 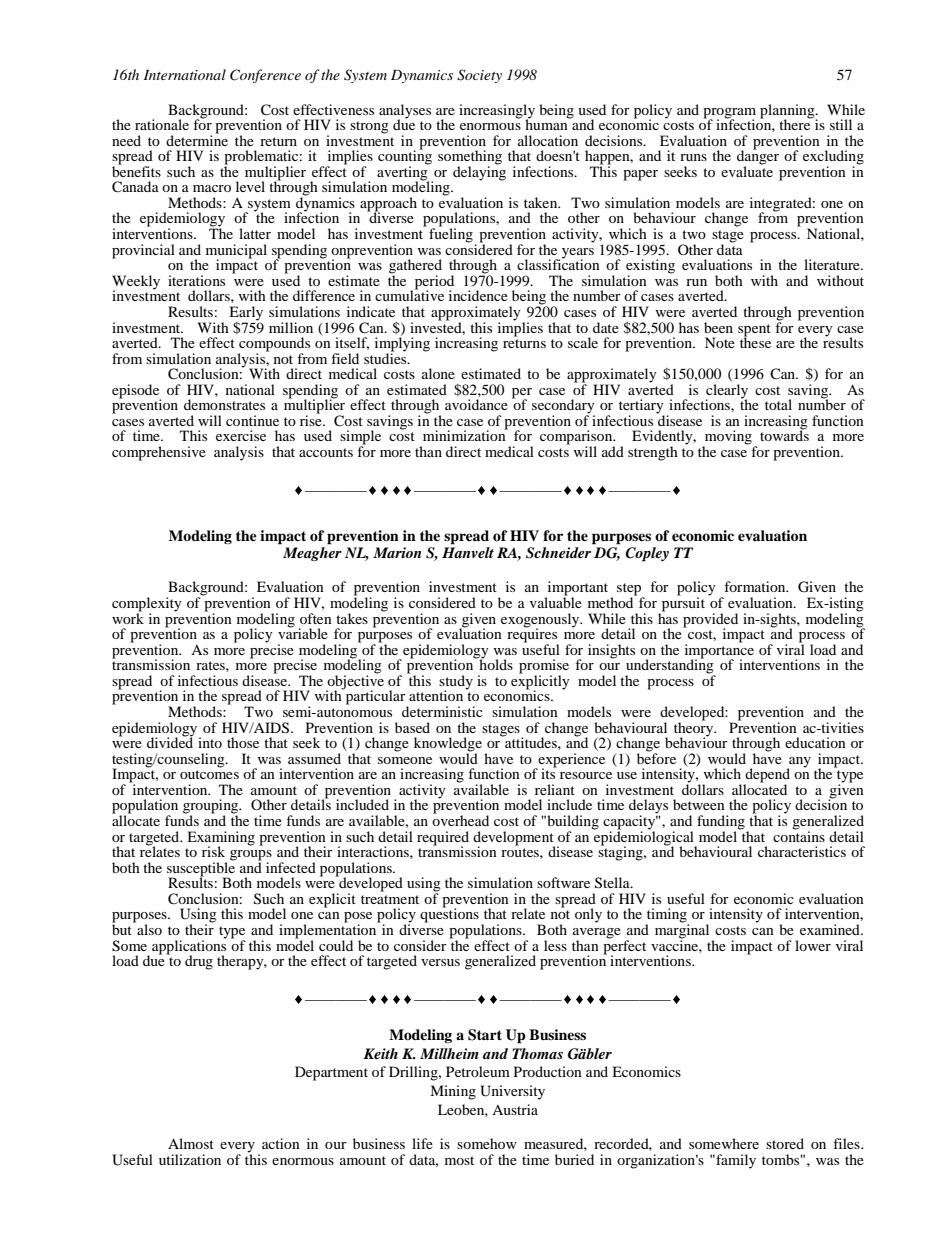 What do you see at coordinates (147, 605) in the screenshot?
I see `complexity` at bounding box center [147, 605].
